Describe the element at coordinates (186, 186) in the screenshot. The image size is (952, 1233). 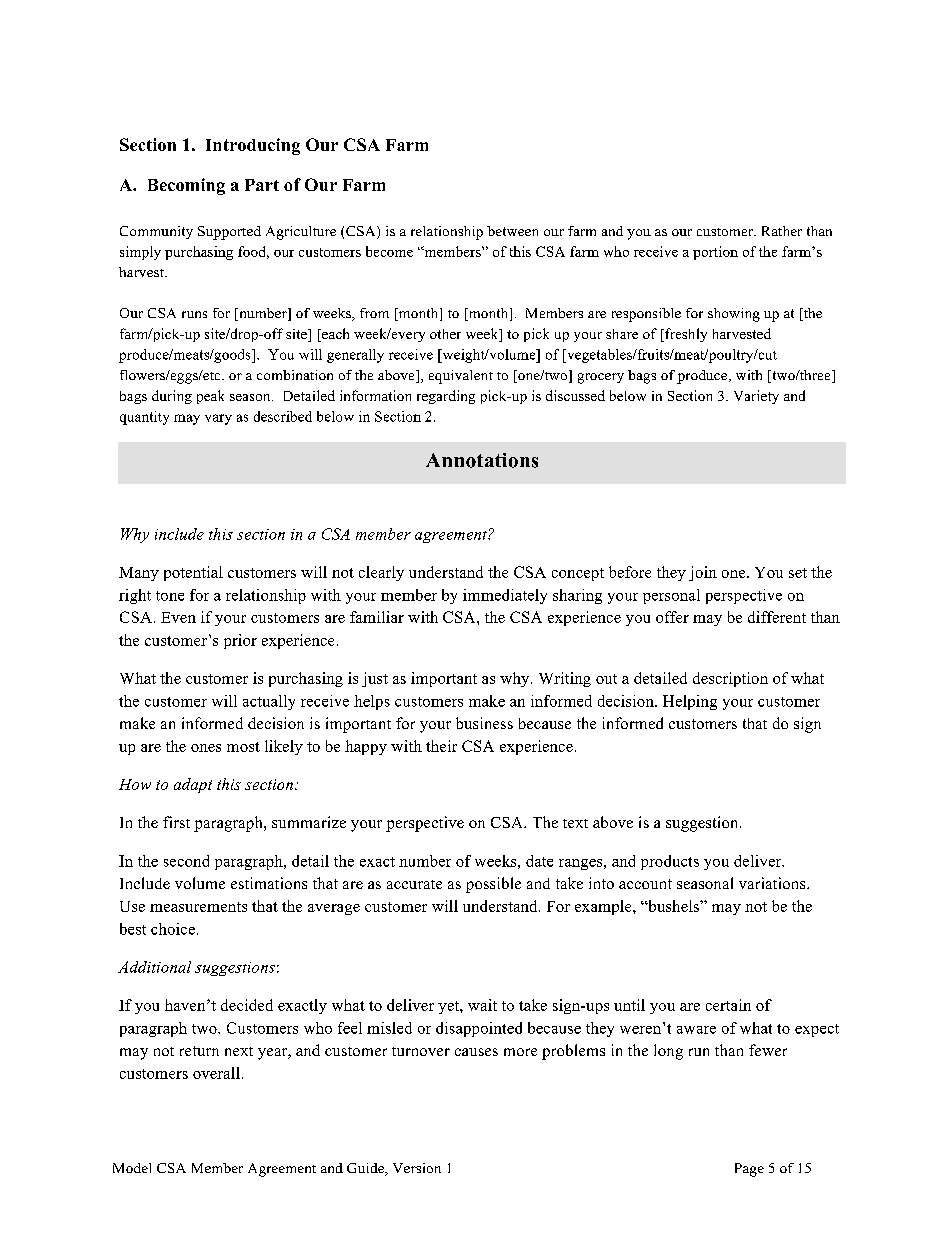
I see `Becoming` at that location.
